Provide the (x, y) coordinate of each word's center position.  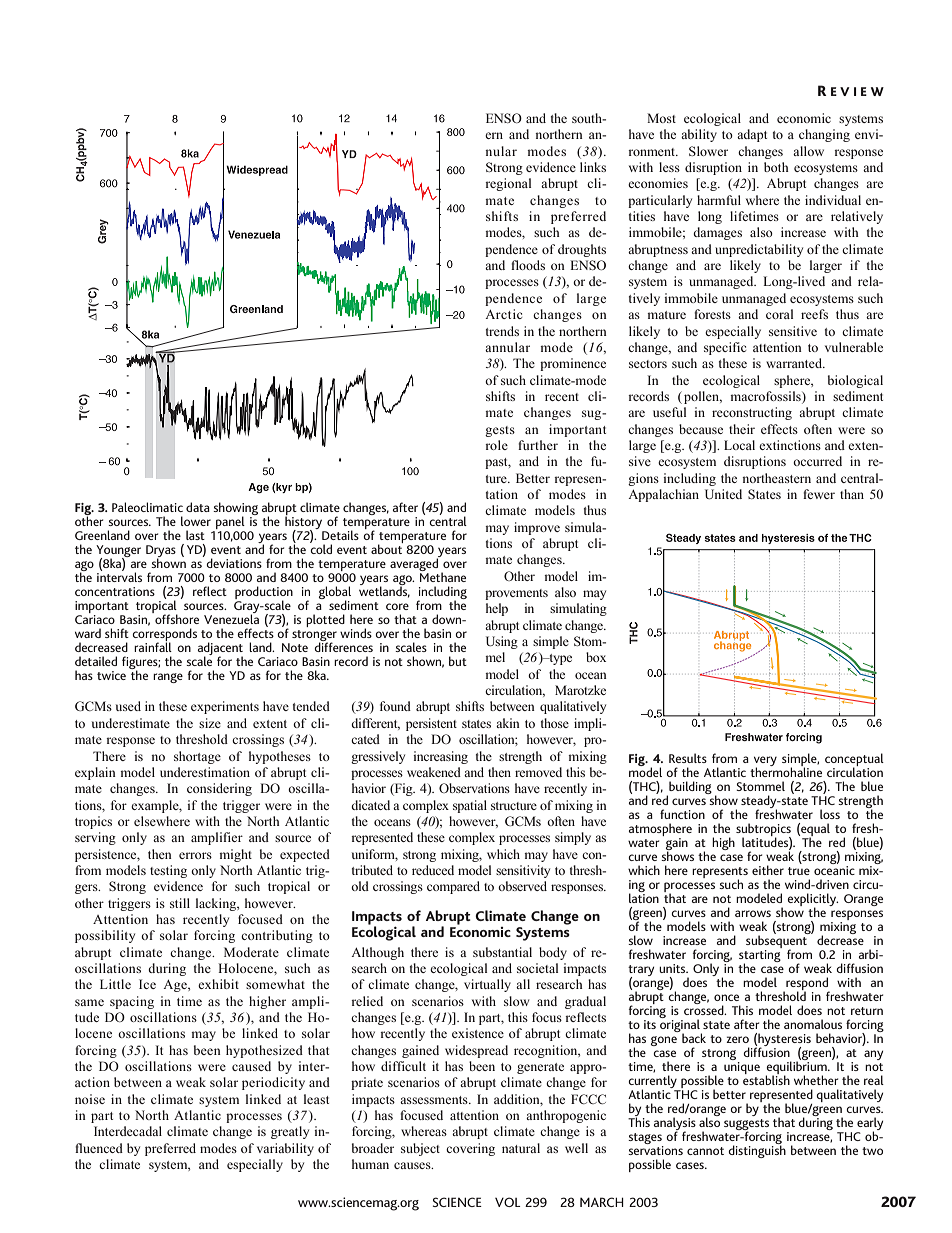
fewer (819, 494)
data (198, 507)
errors (195, 855)
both (776, 167)
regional (508, 184)
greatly (290, 1132)
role (496, 445)
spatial (470, 806)
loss (830, 814)
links (593, 167)
